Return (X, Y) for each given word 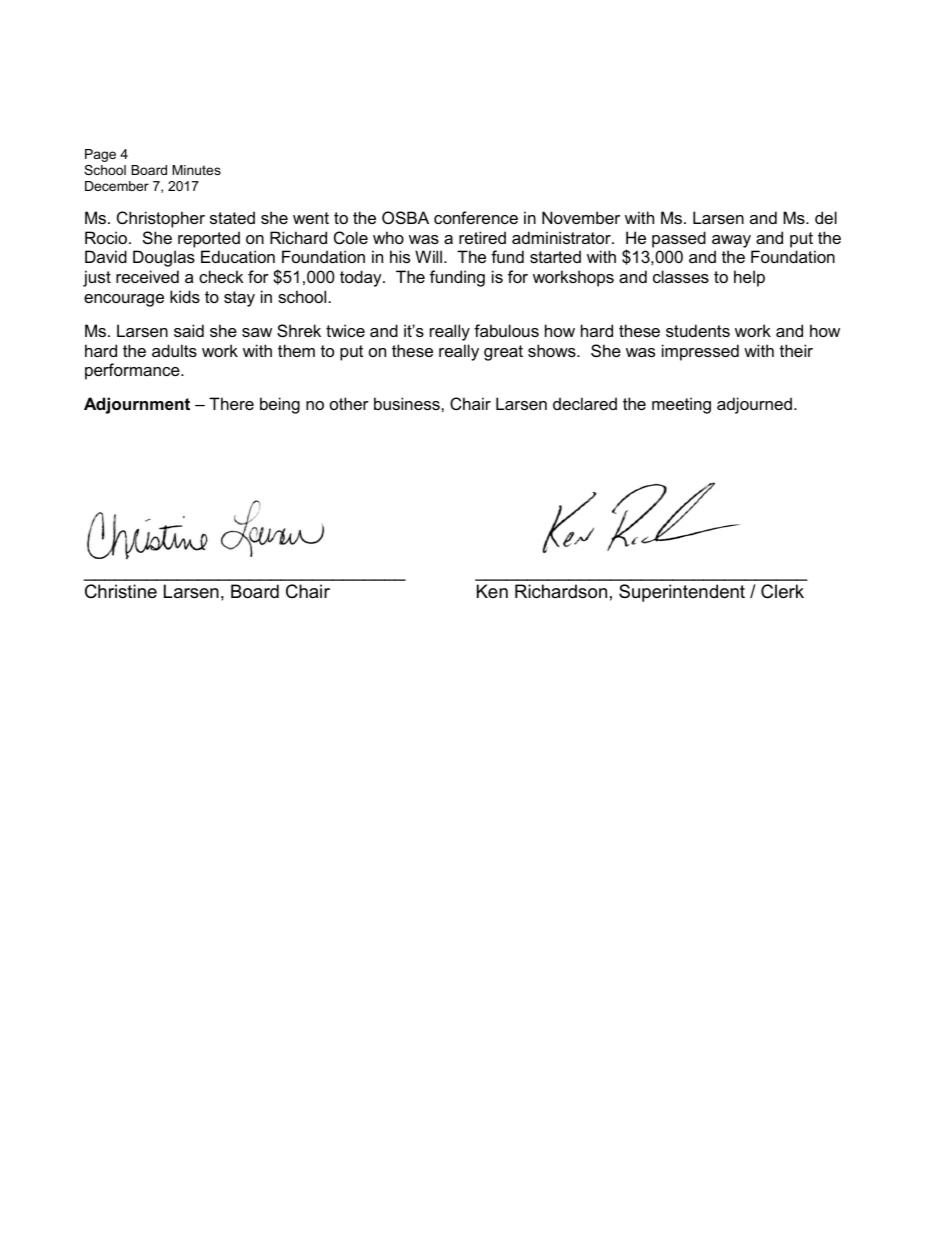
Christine (121, 591)
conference (476, 217)
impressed (700, 352)
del (826, 217)
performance (133, 371)
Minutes (196, 170)
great (503, 353)
